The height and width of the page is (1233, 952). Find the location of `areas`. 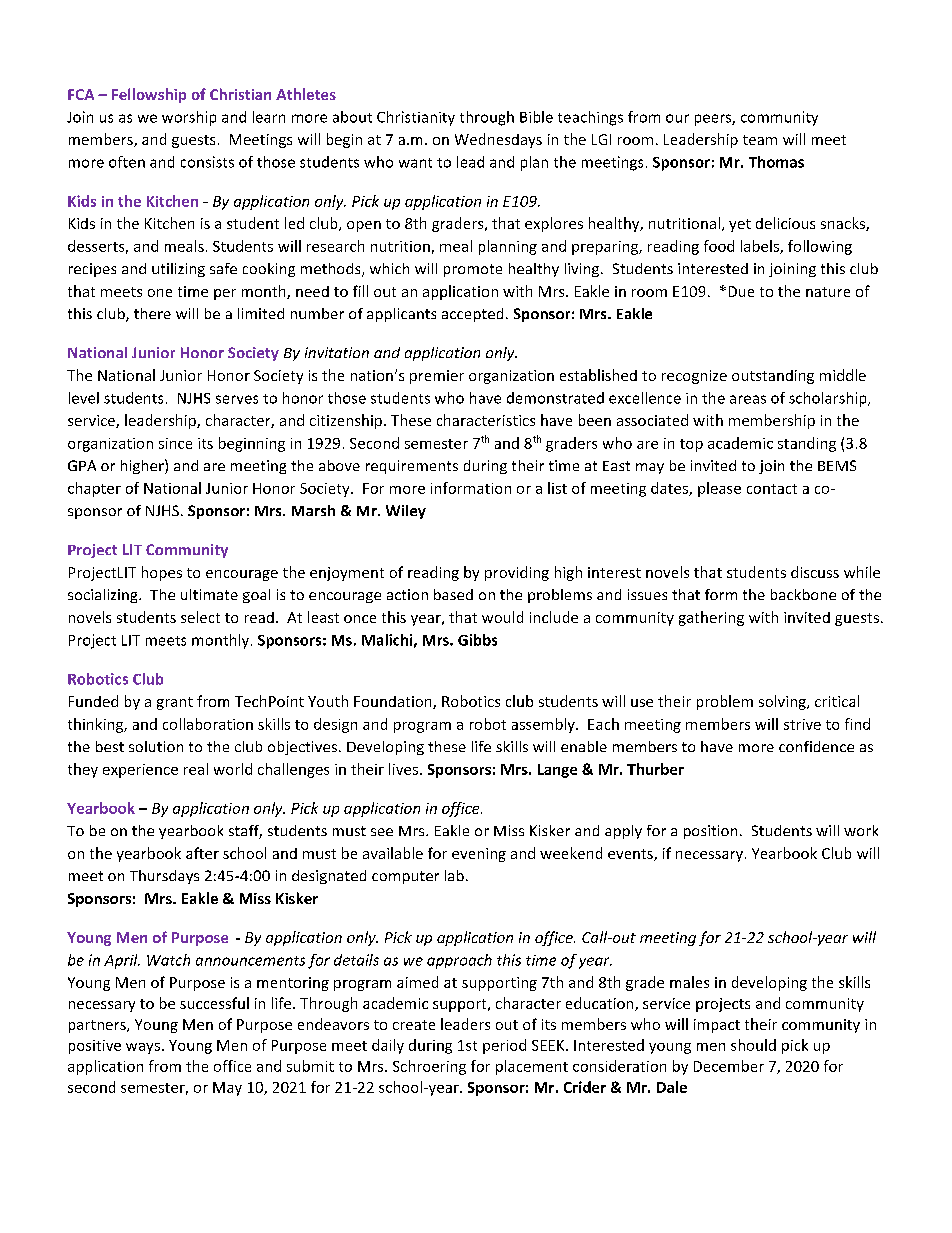

areas is located at coordinates (748, 399).
